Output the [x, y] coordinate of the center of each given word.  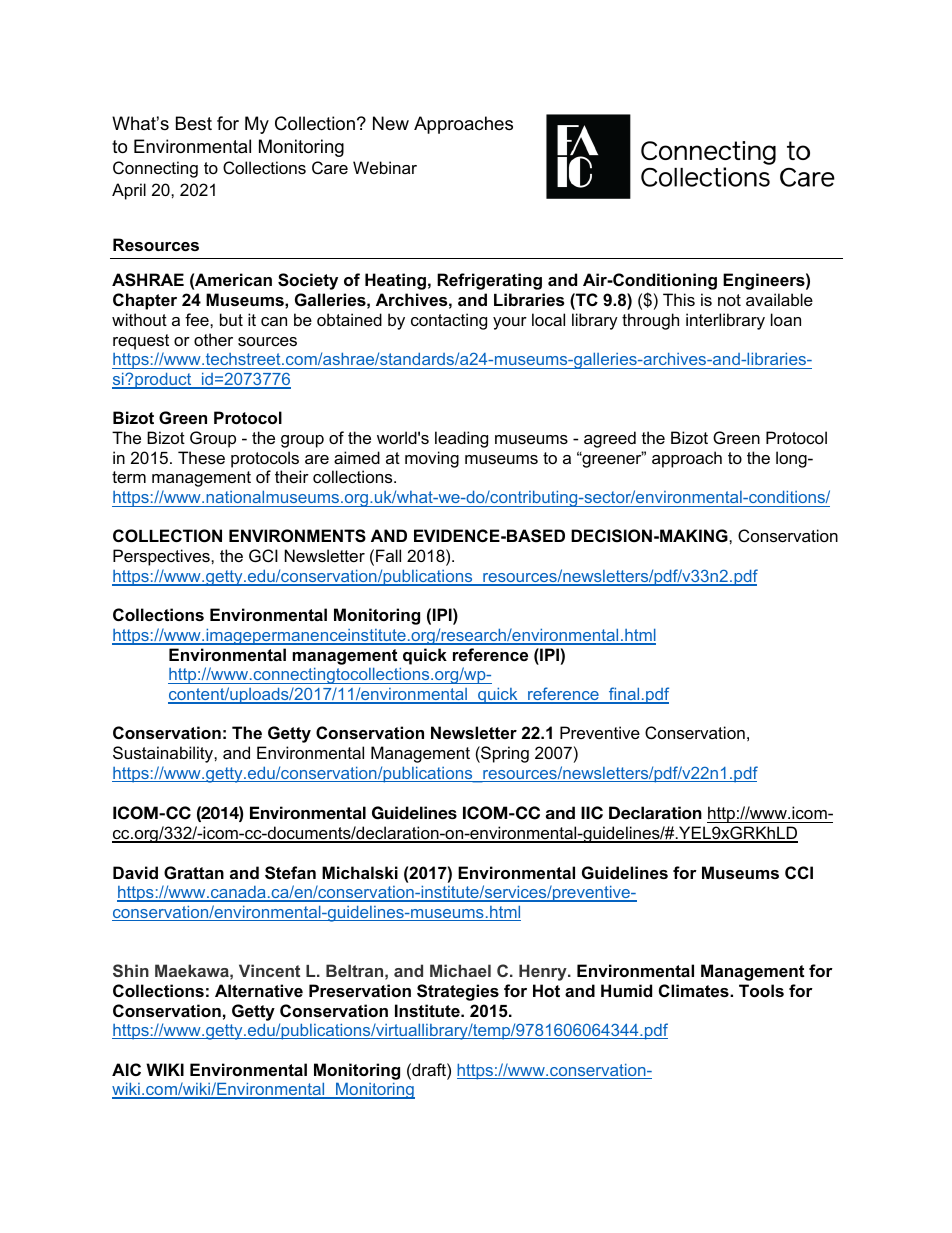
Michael [460, 970]
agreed [610, 439]
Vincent [269, 970]
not [729, 300]
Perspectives [162, 557]
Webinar [385, 167]
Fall [388, 555]
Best [194, 123]
